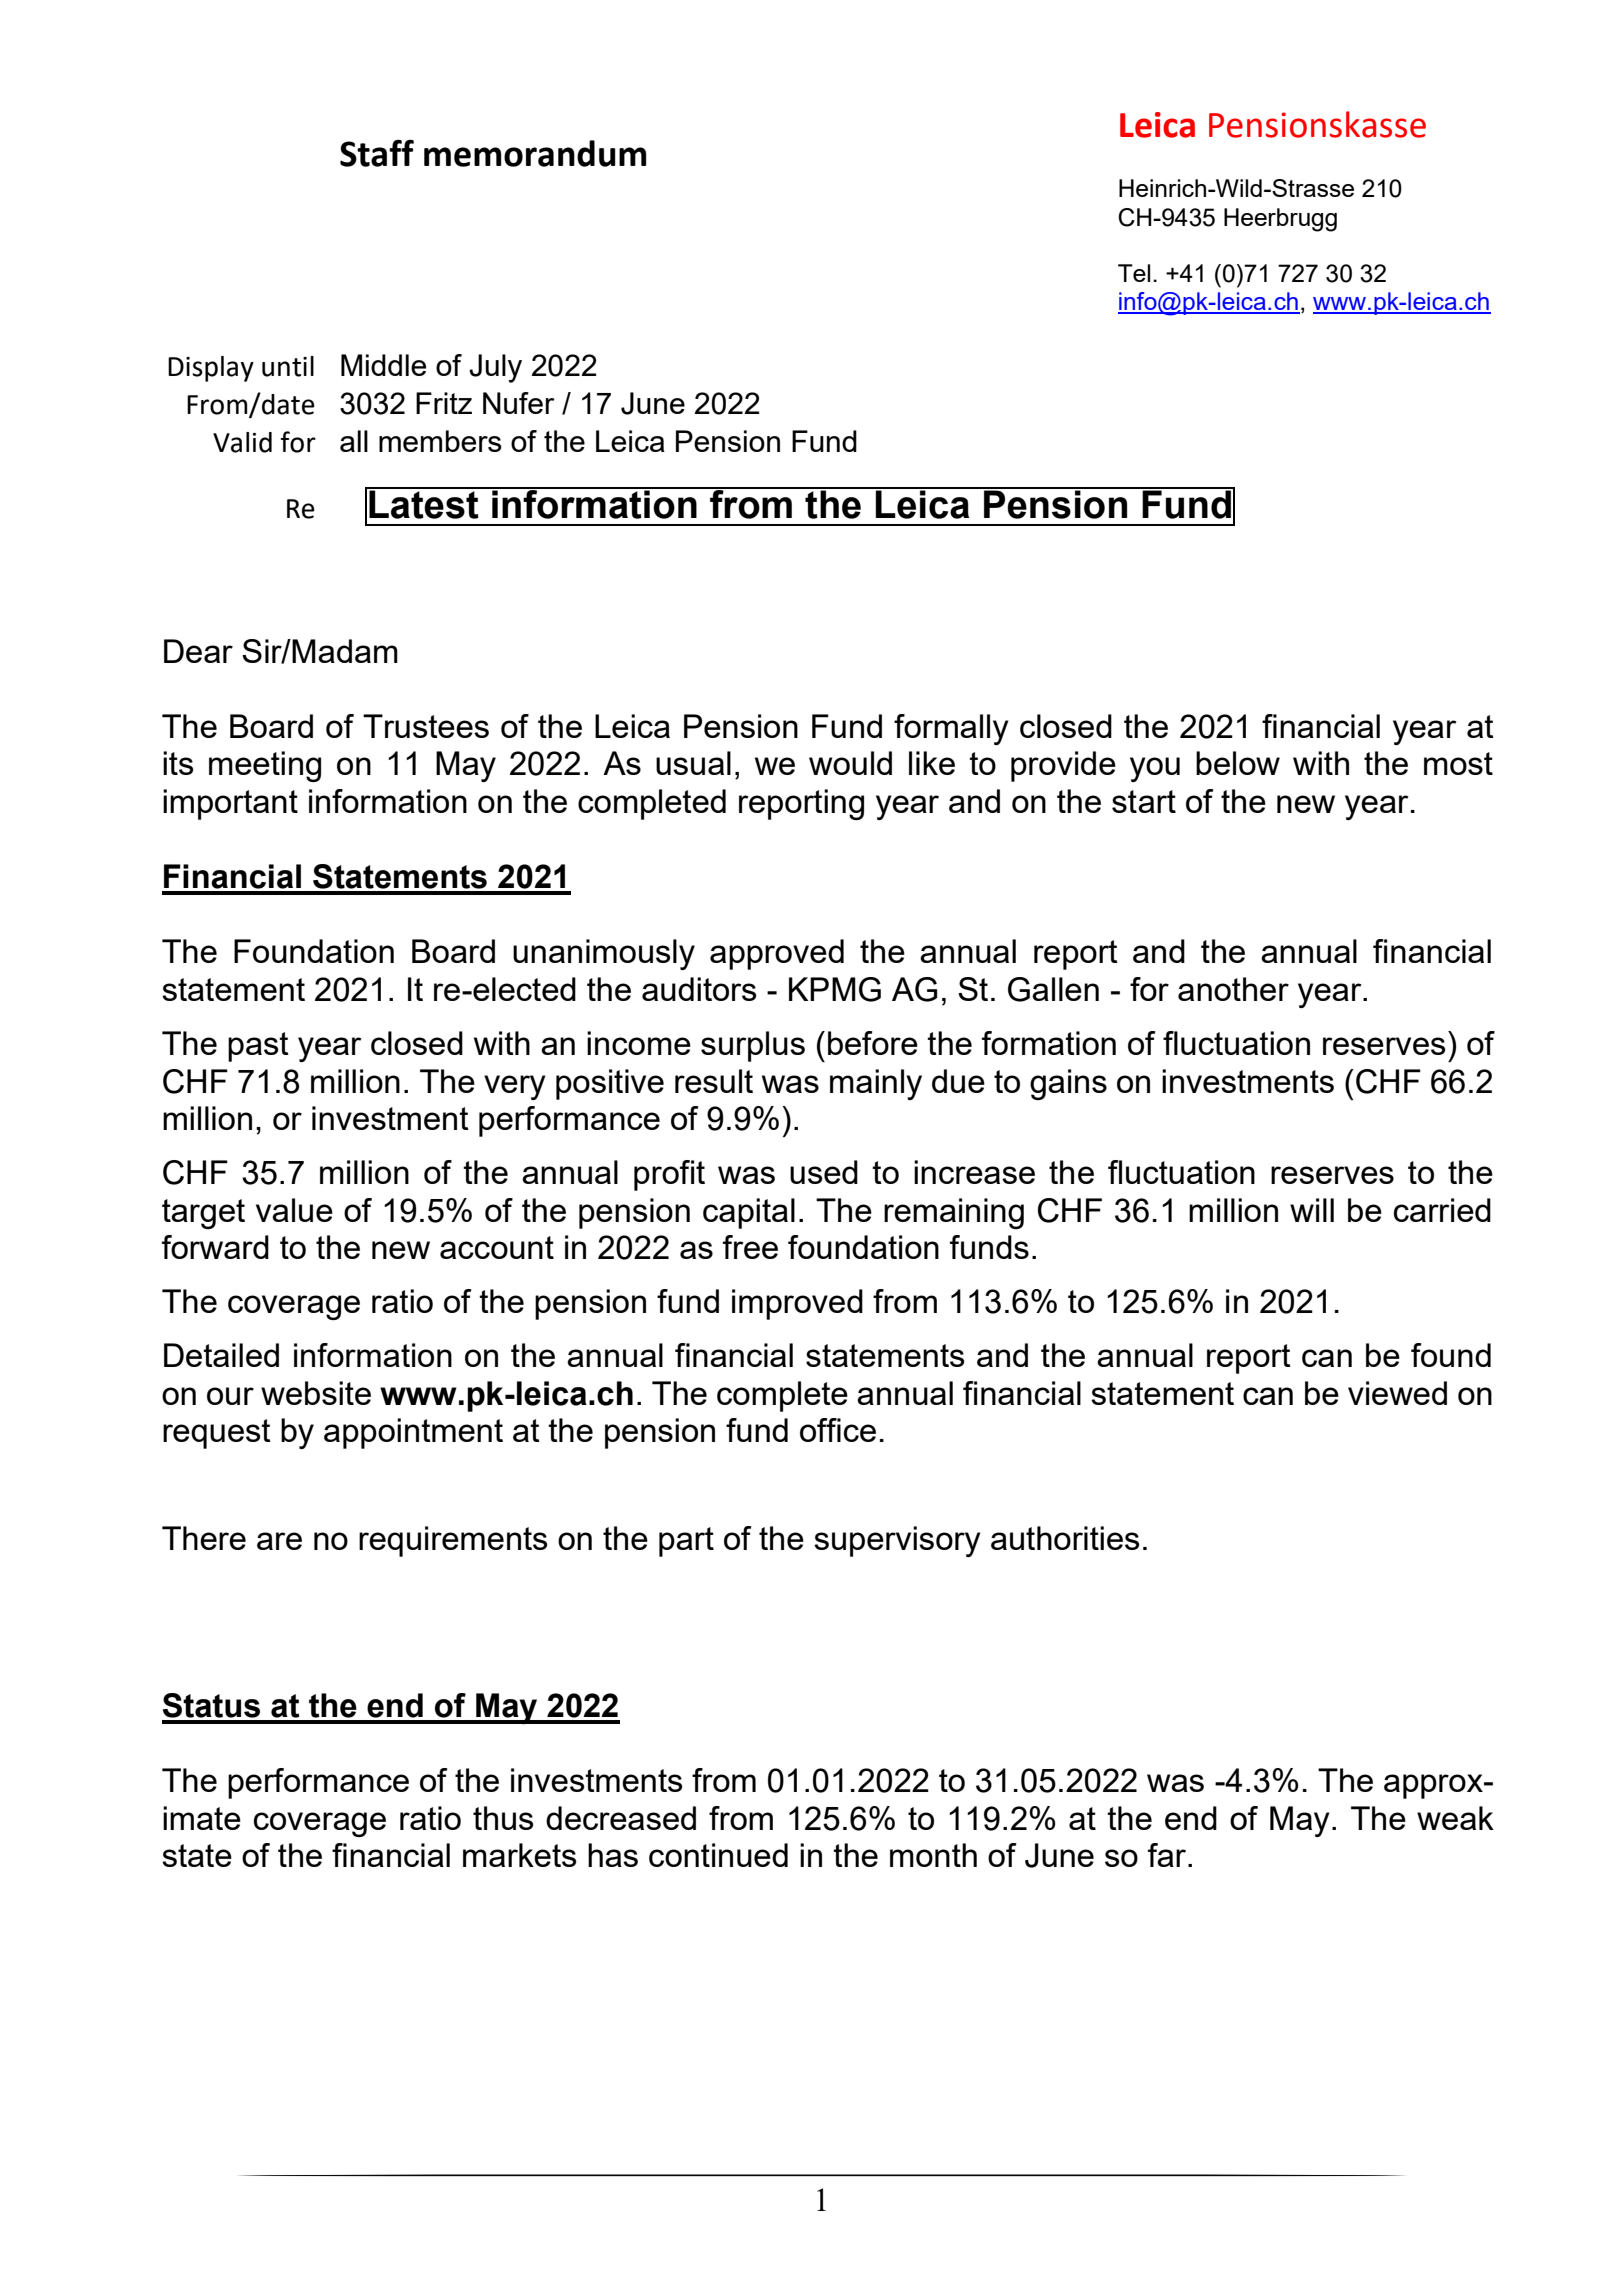 This page has height=2294, width=1622. Describe the element at coordinates (1397, 1393) in the page. I see `viewed` at that location.
